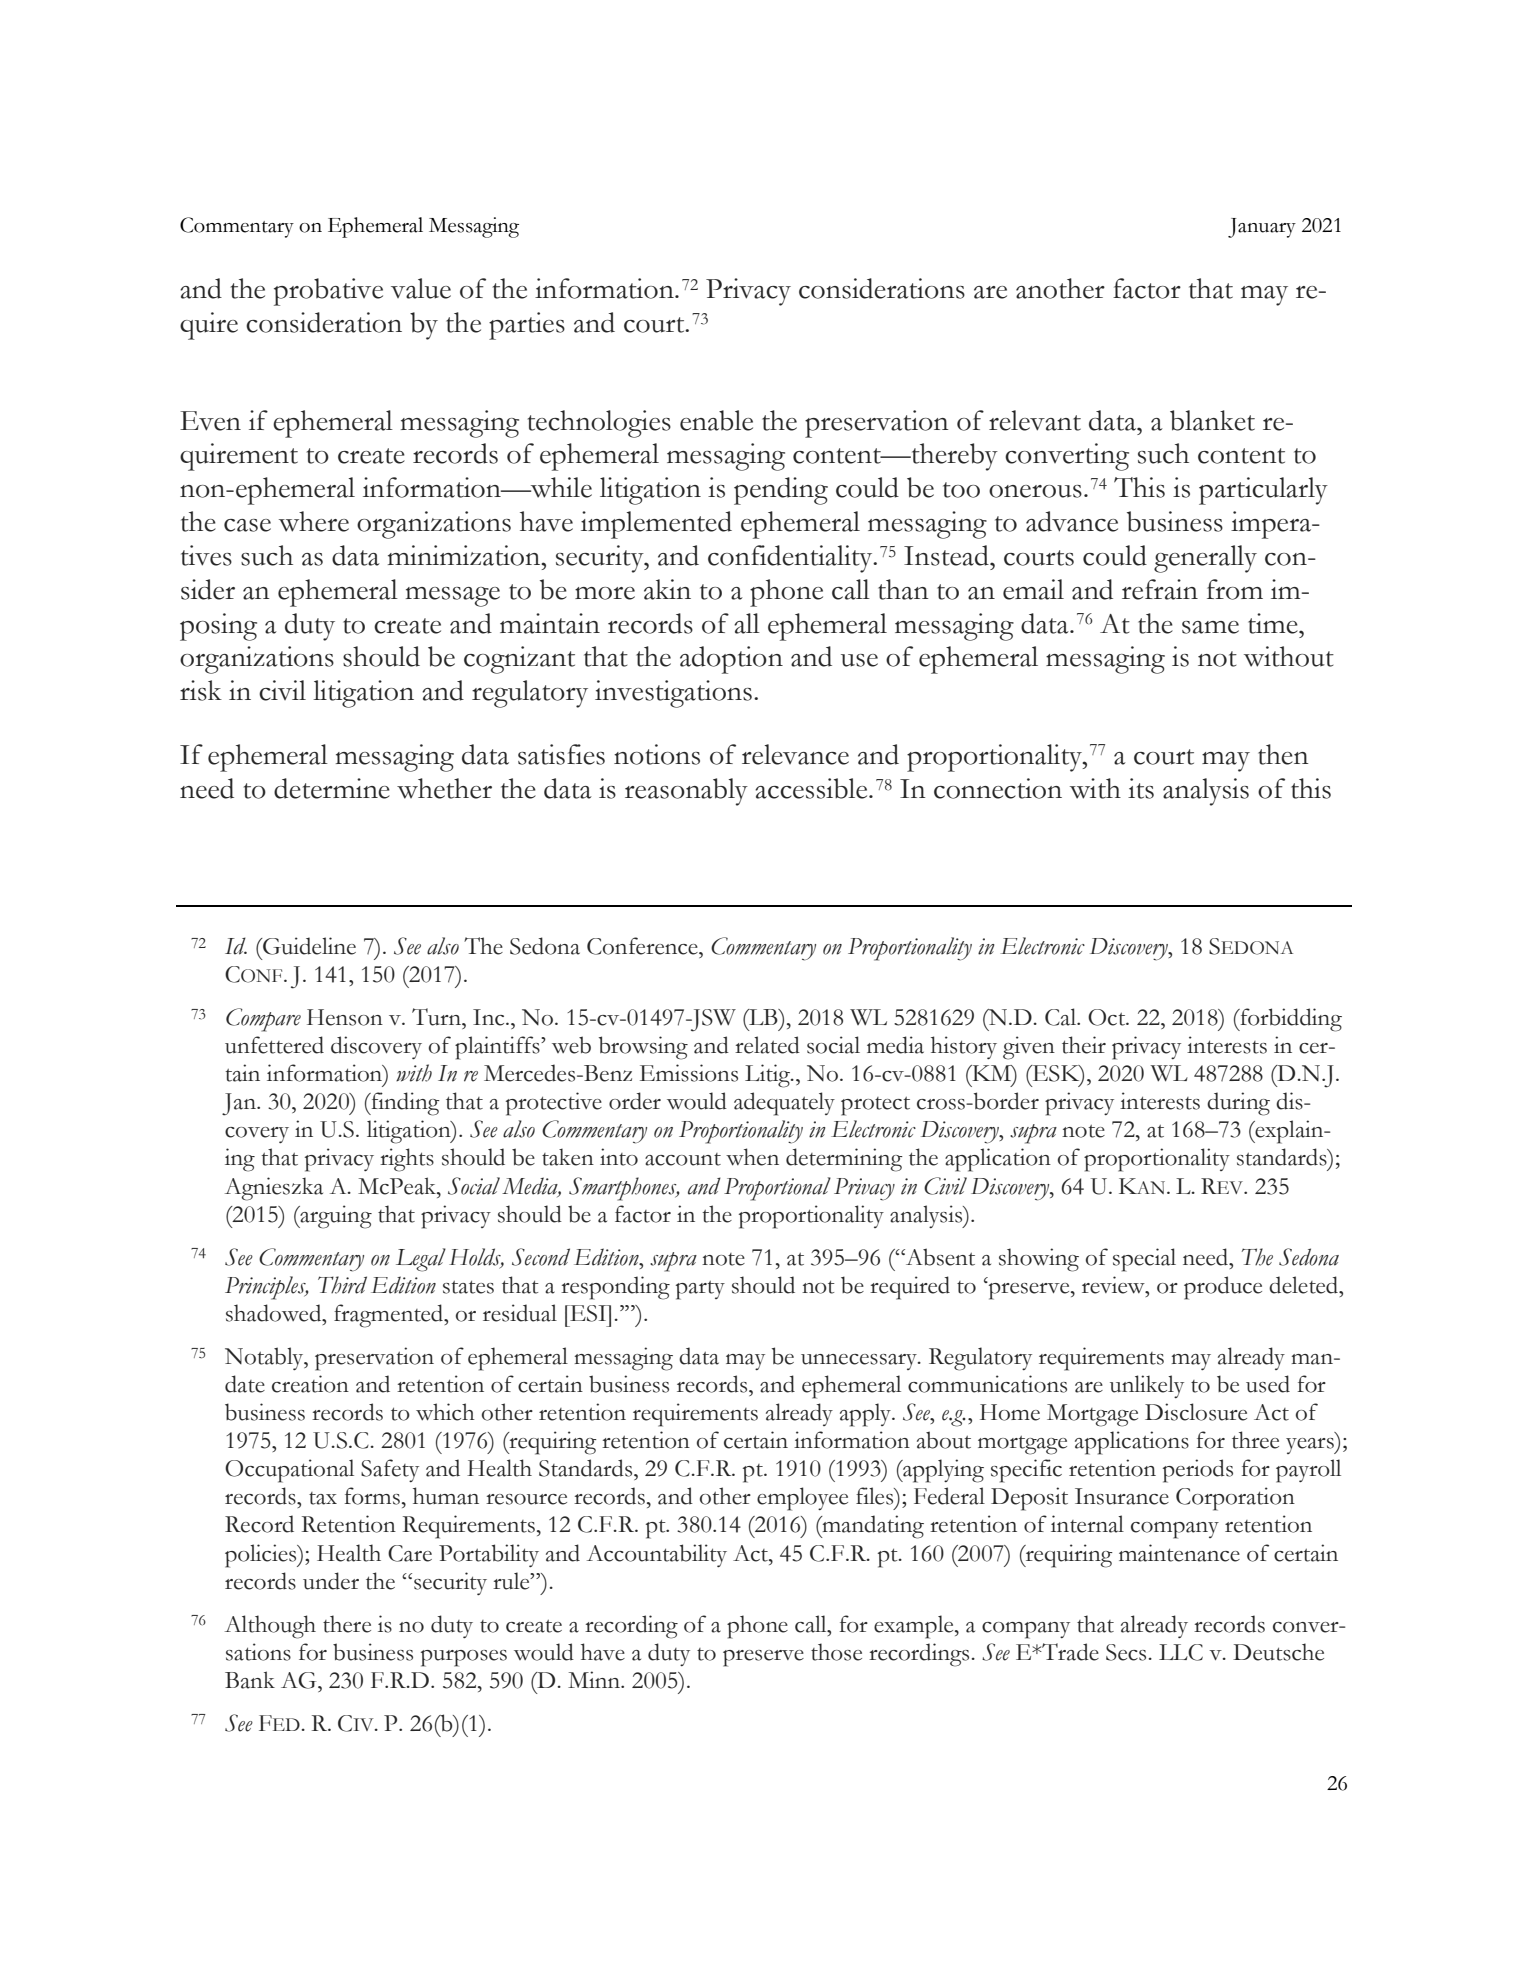 The height and width of the screenshot is (1977, 1528). Describe the element at coordinates (270, 1627) in the screenshot. I see `Although` at that location.
